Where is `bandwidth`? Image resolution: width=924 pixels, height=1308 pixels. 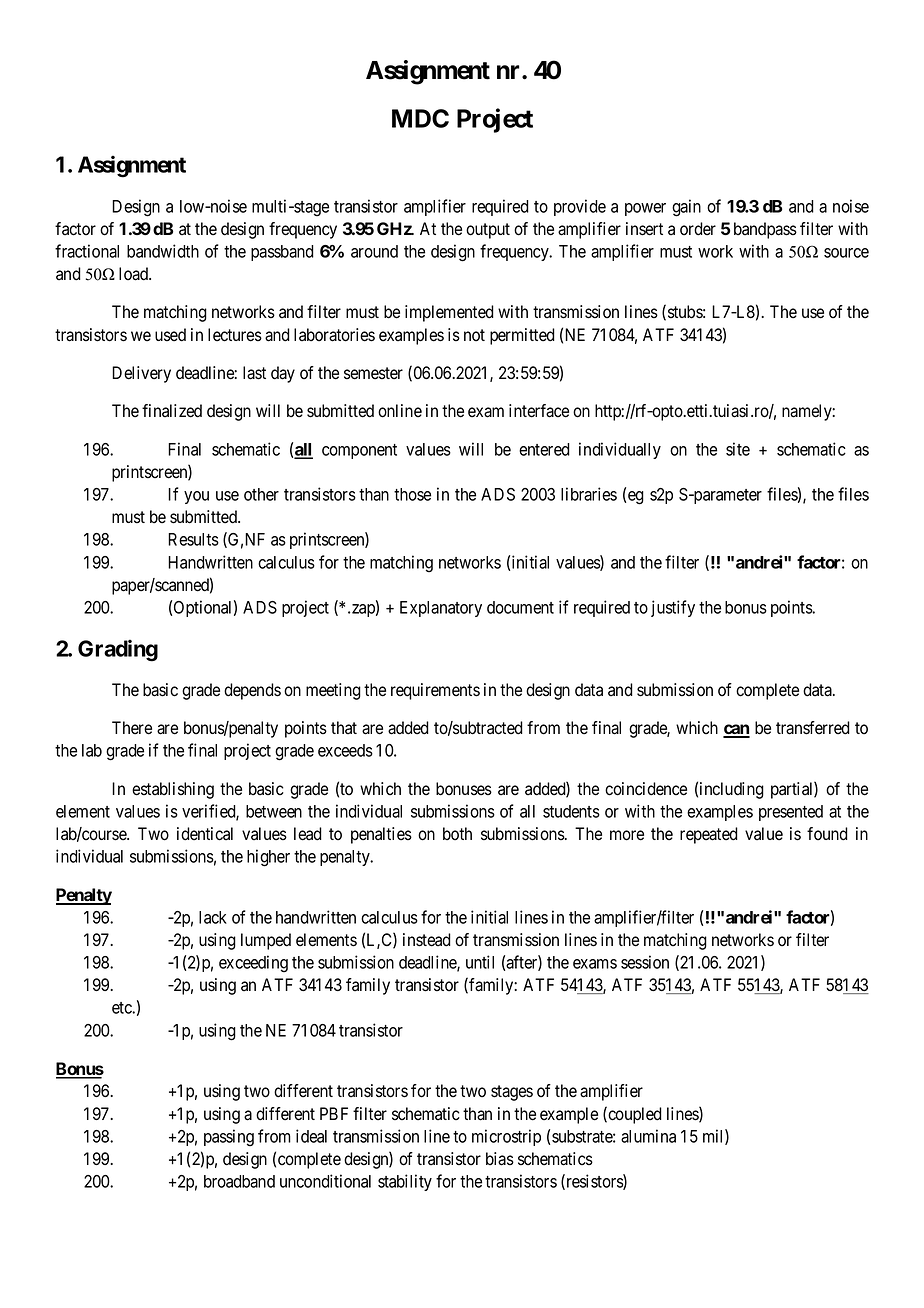
bandwidth is located at coordinates (163, 251).
